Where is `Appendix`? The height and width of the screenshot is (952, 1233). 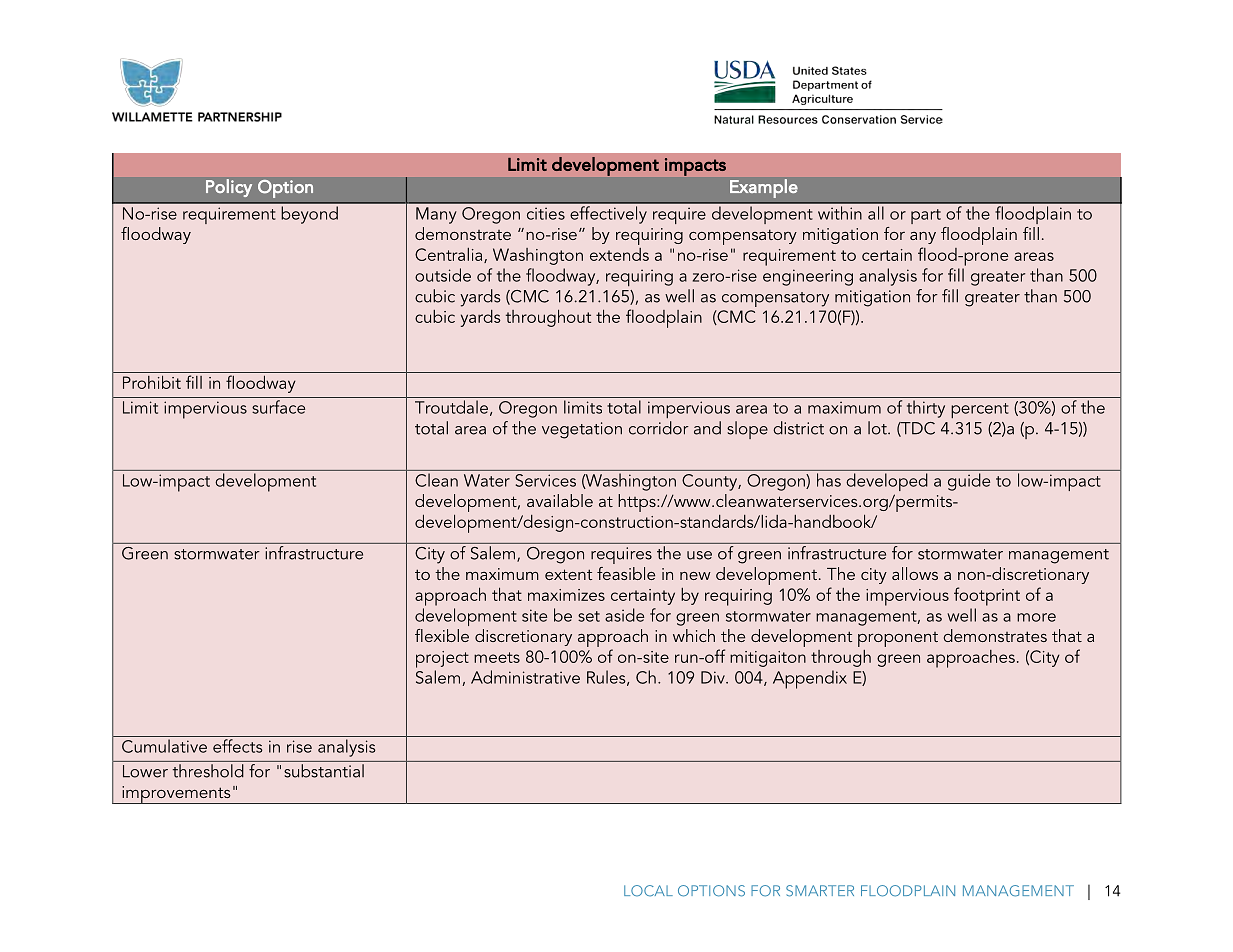
Appendix is located at coordinates (810, 679).
